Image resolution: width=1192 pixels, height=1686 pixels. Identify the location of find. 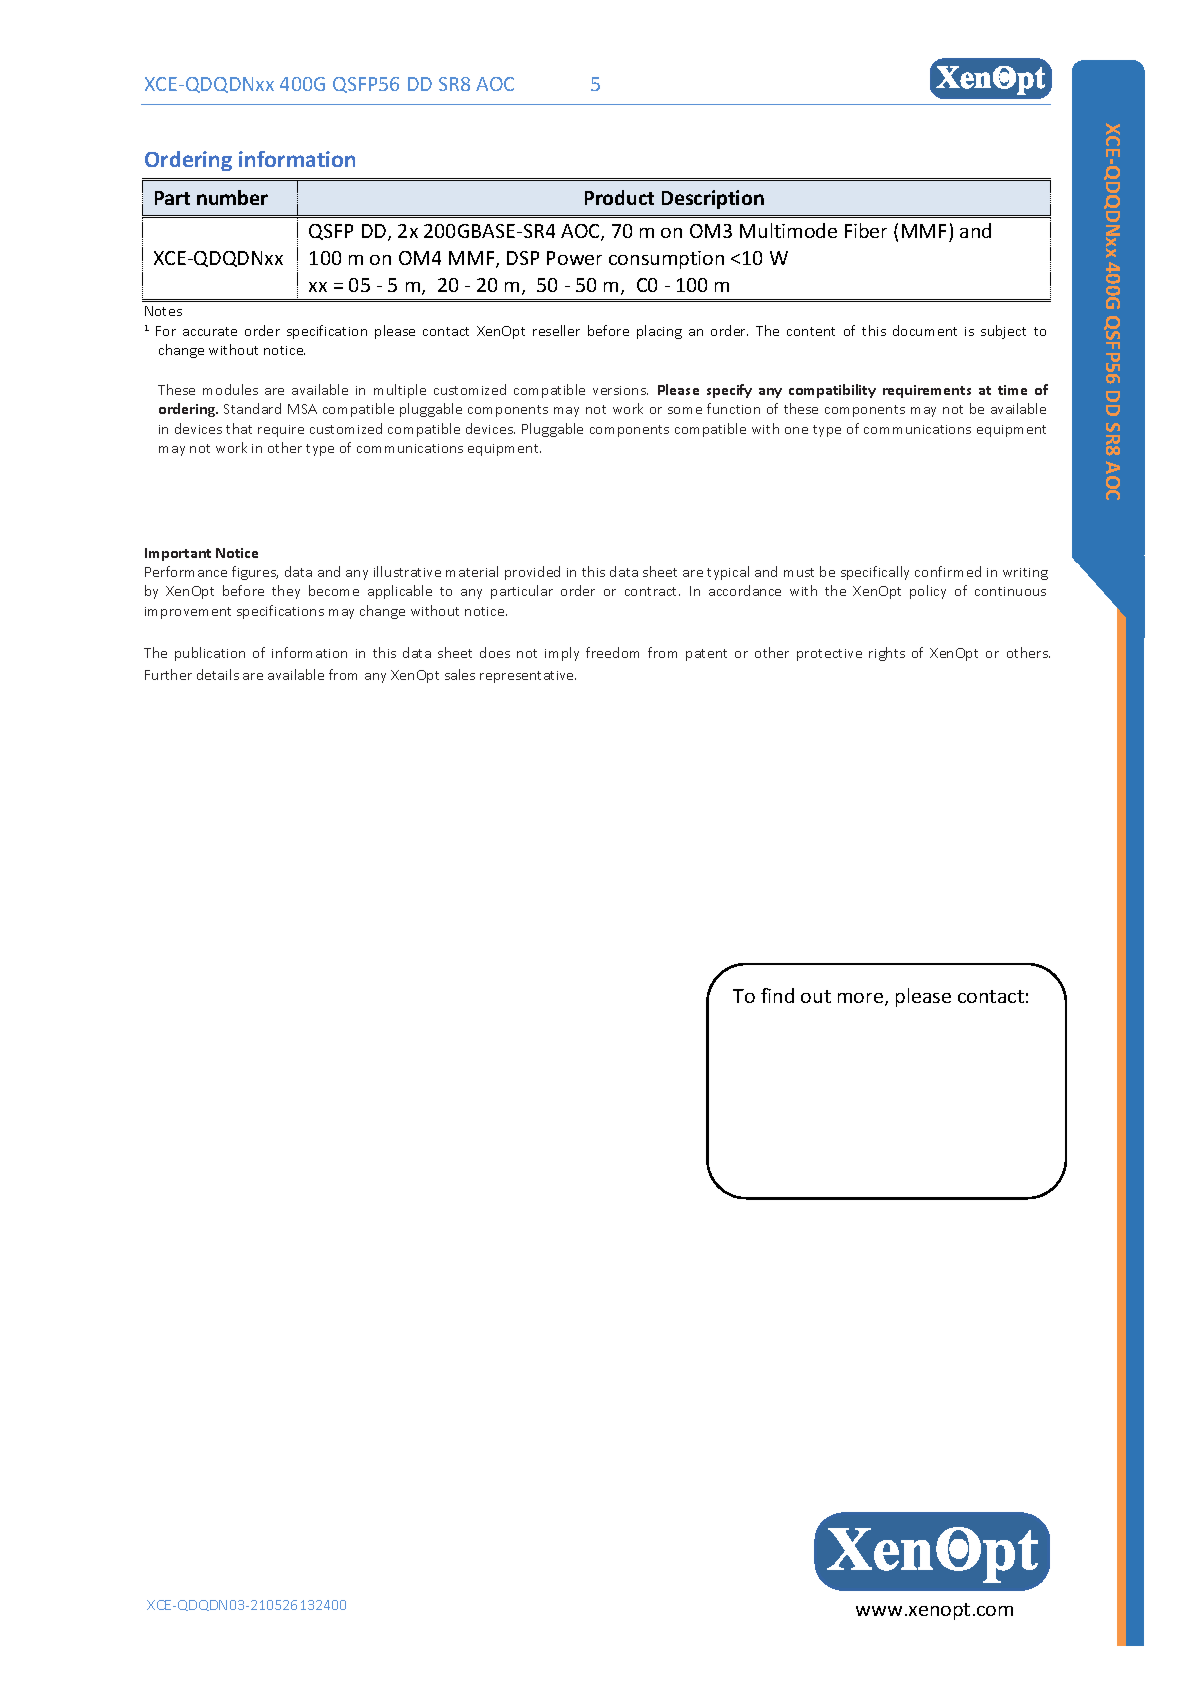
(777, 995).
